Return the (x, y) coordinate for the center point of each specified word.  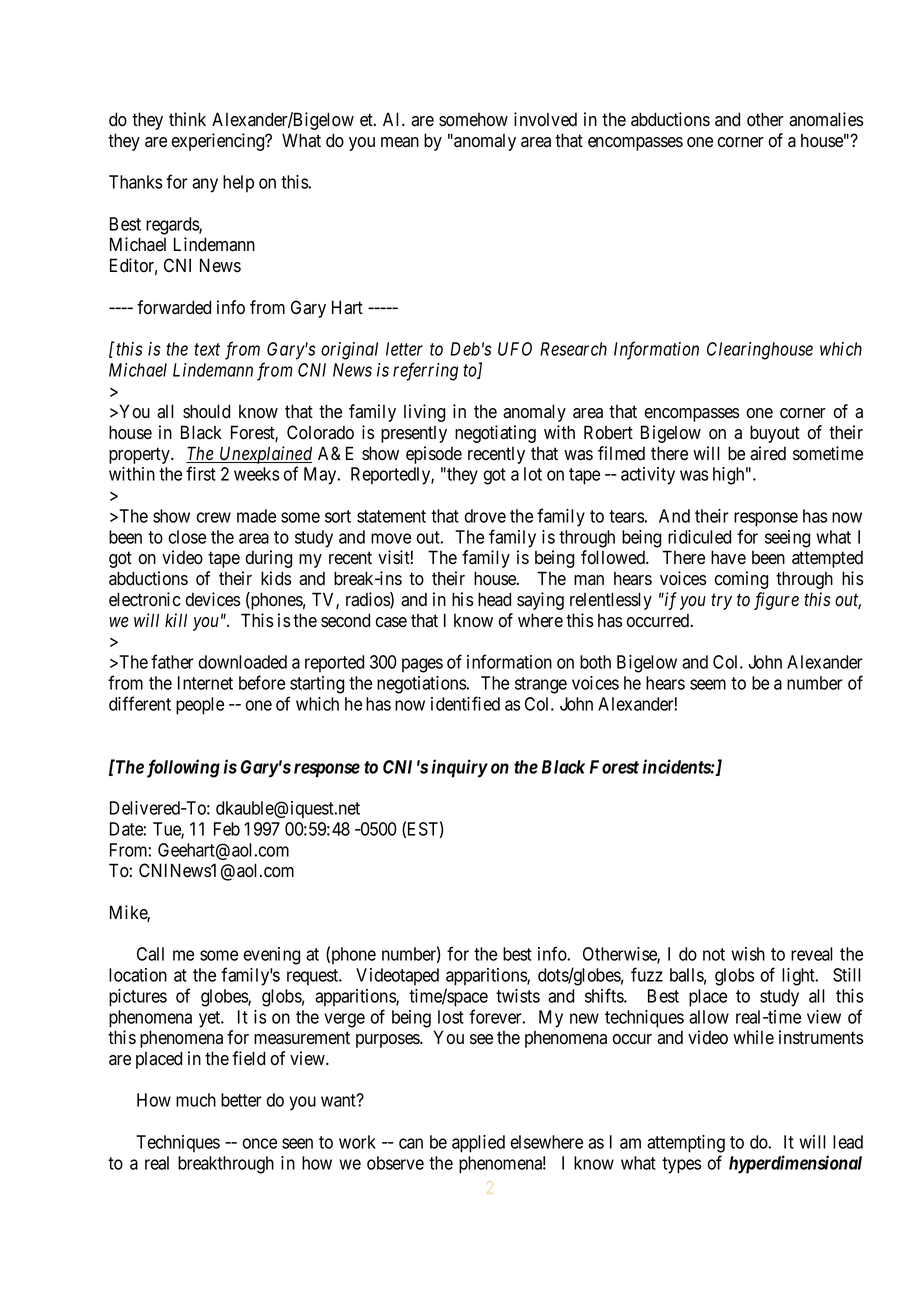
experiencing (219, 142)
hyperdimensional (795, 1164)
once (259, 1143)
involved (545, 119)
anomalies (826, 119)
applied (478, 1144)
